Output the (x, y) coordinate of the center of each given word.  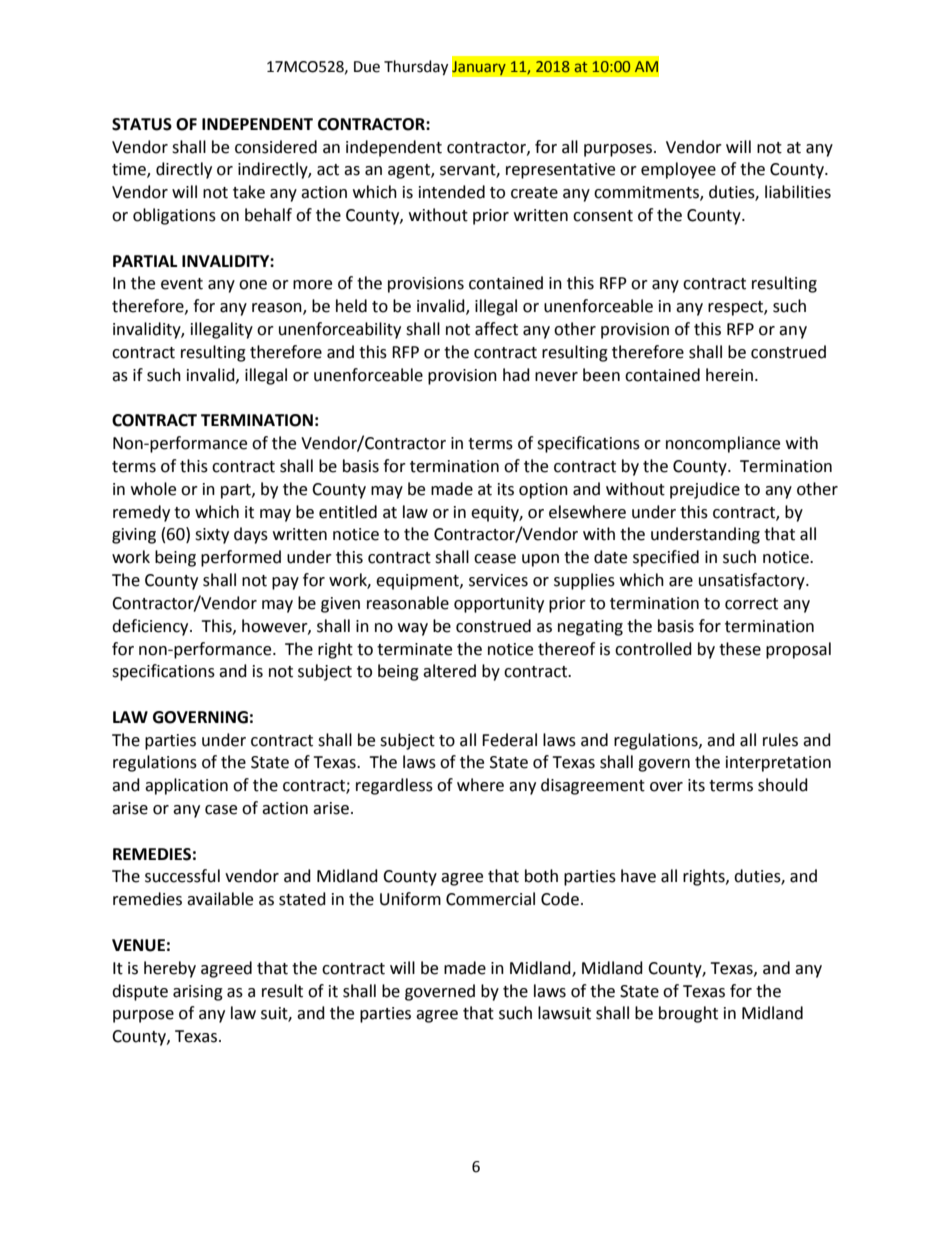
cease (495, 559)
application (186, 786)
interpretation (778, 764)
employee (678, 170)
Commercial (490, 899)
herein (729, 375)
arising (198, 993)
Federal (509, 740)
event (182, 284)
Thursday (416, 68)
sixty (212, 536)
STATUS (142, 124)
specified (666, 558)
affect (496, 329)
